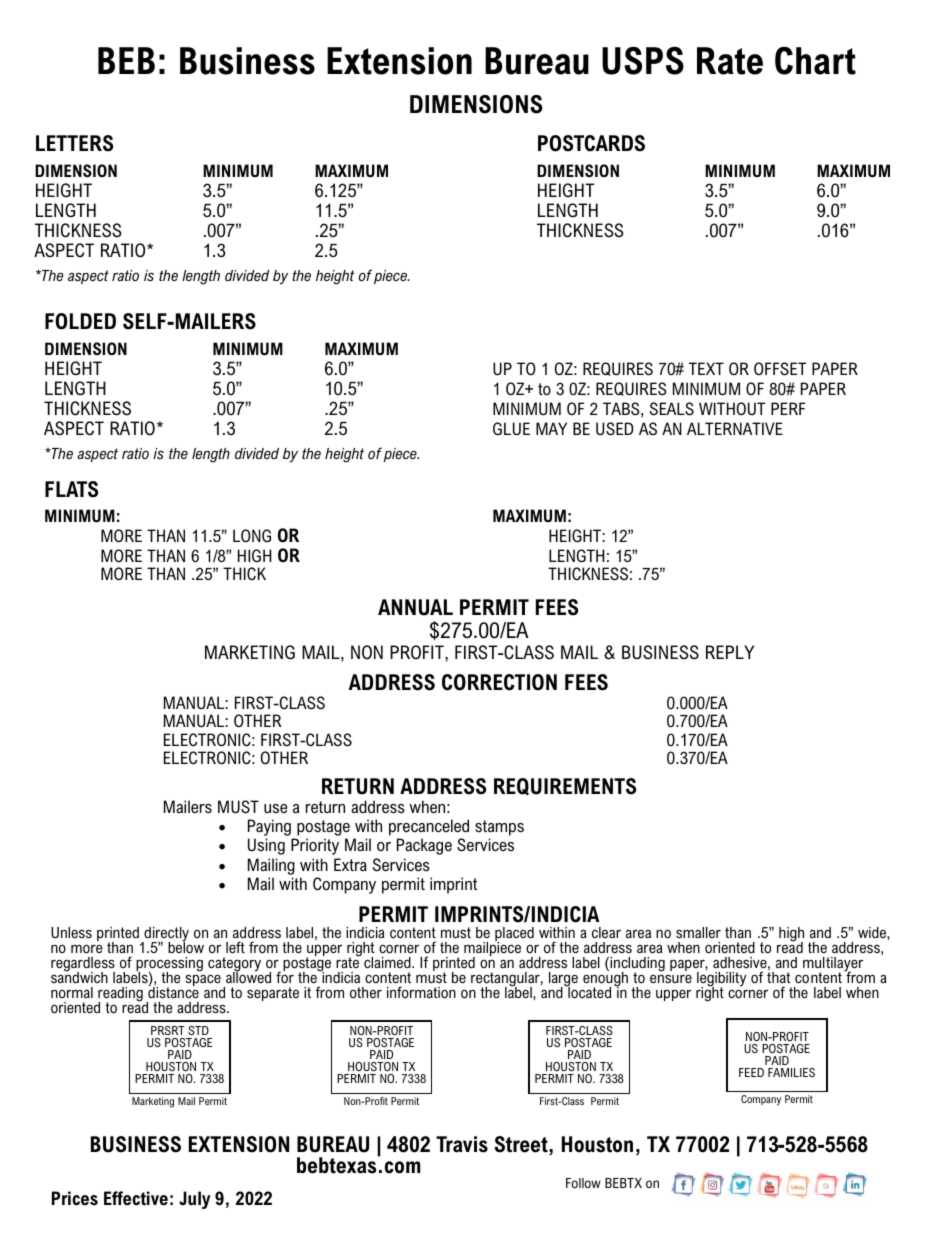 Image resolution: width=952 pixels, height=1233 pixels. What do you see at coordinates (462, 1144) in the page?
I see `Travis` at bounding box center [462, 1144].
